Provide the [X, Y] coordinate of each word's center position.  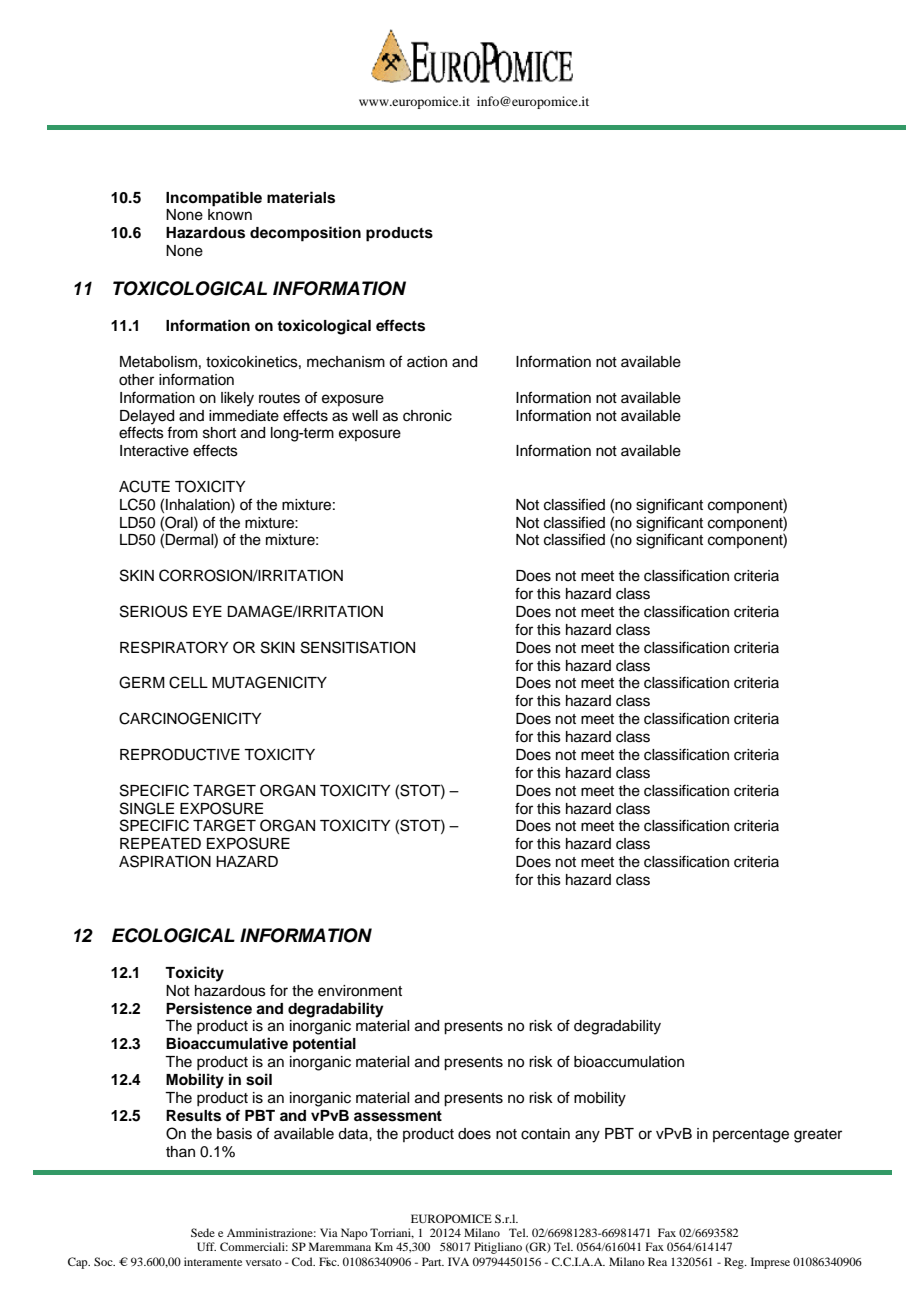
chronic [427, 416]
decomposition [305, 234]
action [427, 362]
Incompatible [214, 199]
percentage [751, 1136]
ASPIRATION [165, 861]
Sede [203, 1232]
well [365, 416]
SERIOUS [154, 611]
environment [360, 991]
